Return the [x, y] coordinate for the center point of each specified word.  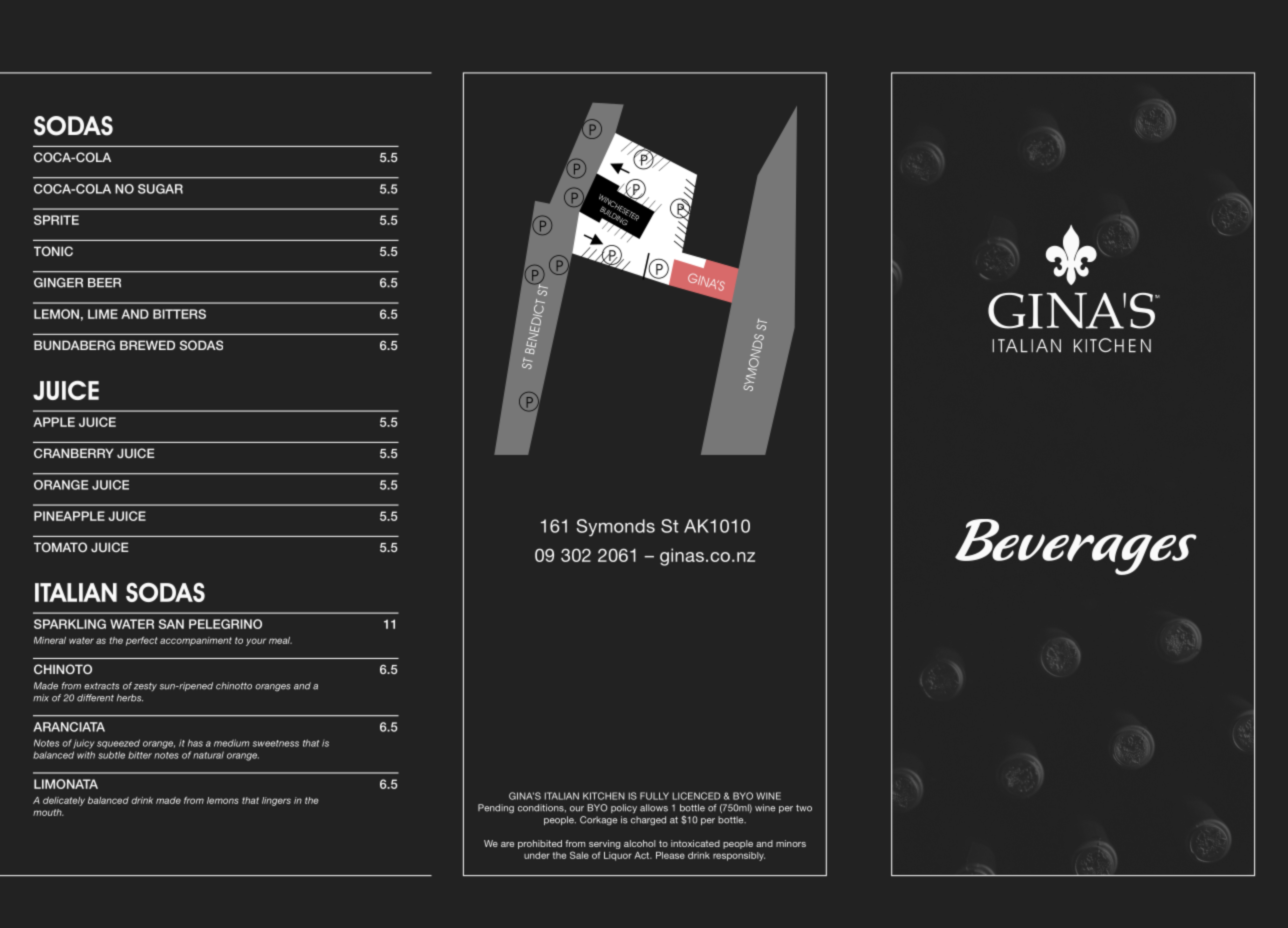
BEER [104, 283]
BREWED [147, 345]
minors [791, 843]
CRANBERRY [74, 453]
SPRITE [56, 220]
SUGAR [160, 189]
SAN [171, 624]
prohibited [540, 844]
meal [280, 640]
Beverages [1076, 547]
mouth [48, 812]
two [804, 808]
